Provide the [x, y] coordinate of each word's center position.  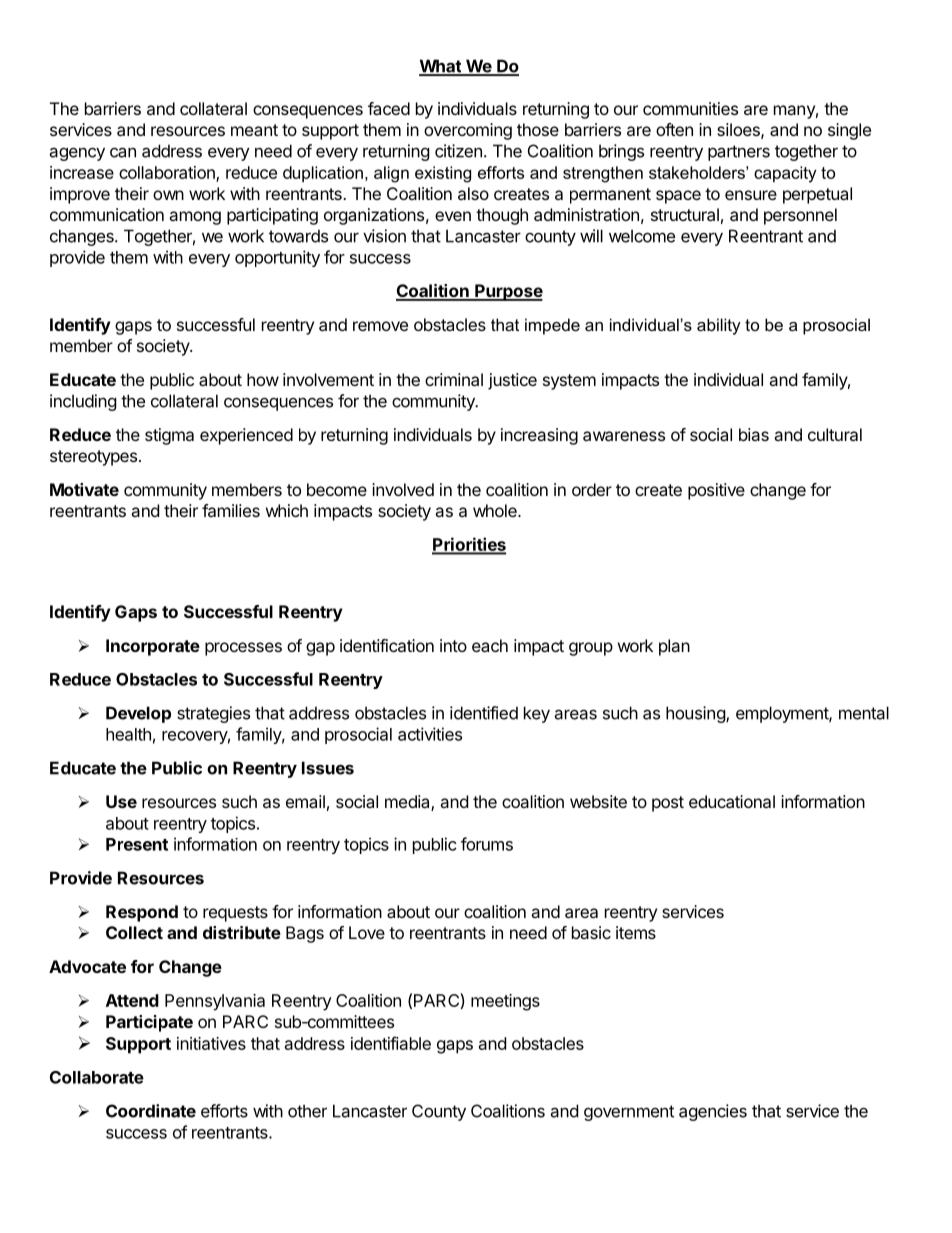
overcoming [468, 131]
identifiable [391, 1043]
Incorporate [153, 647]
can [123, 152]
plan [674, 647]
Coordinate [151, 1111]
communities [690, 108]
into [453, 645]
